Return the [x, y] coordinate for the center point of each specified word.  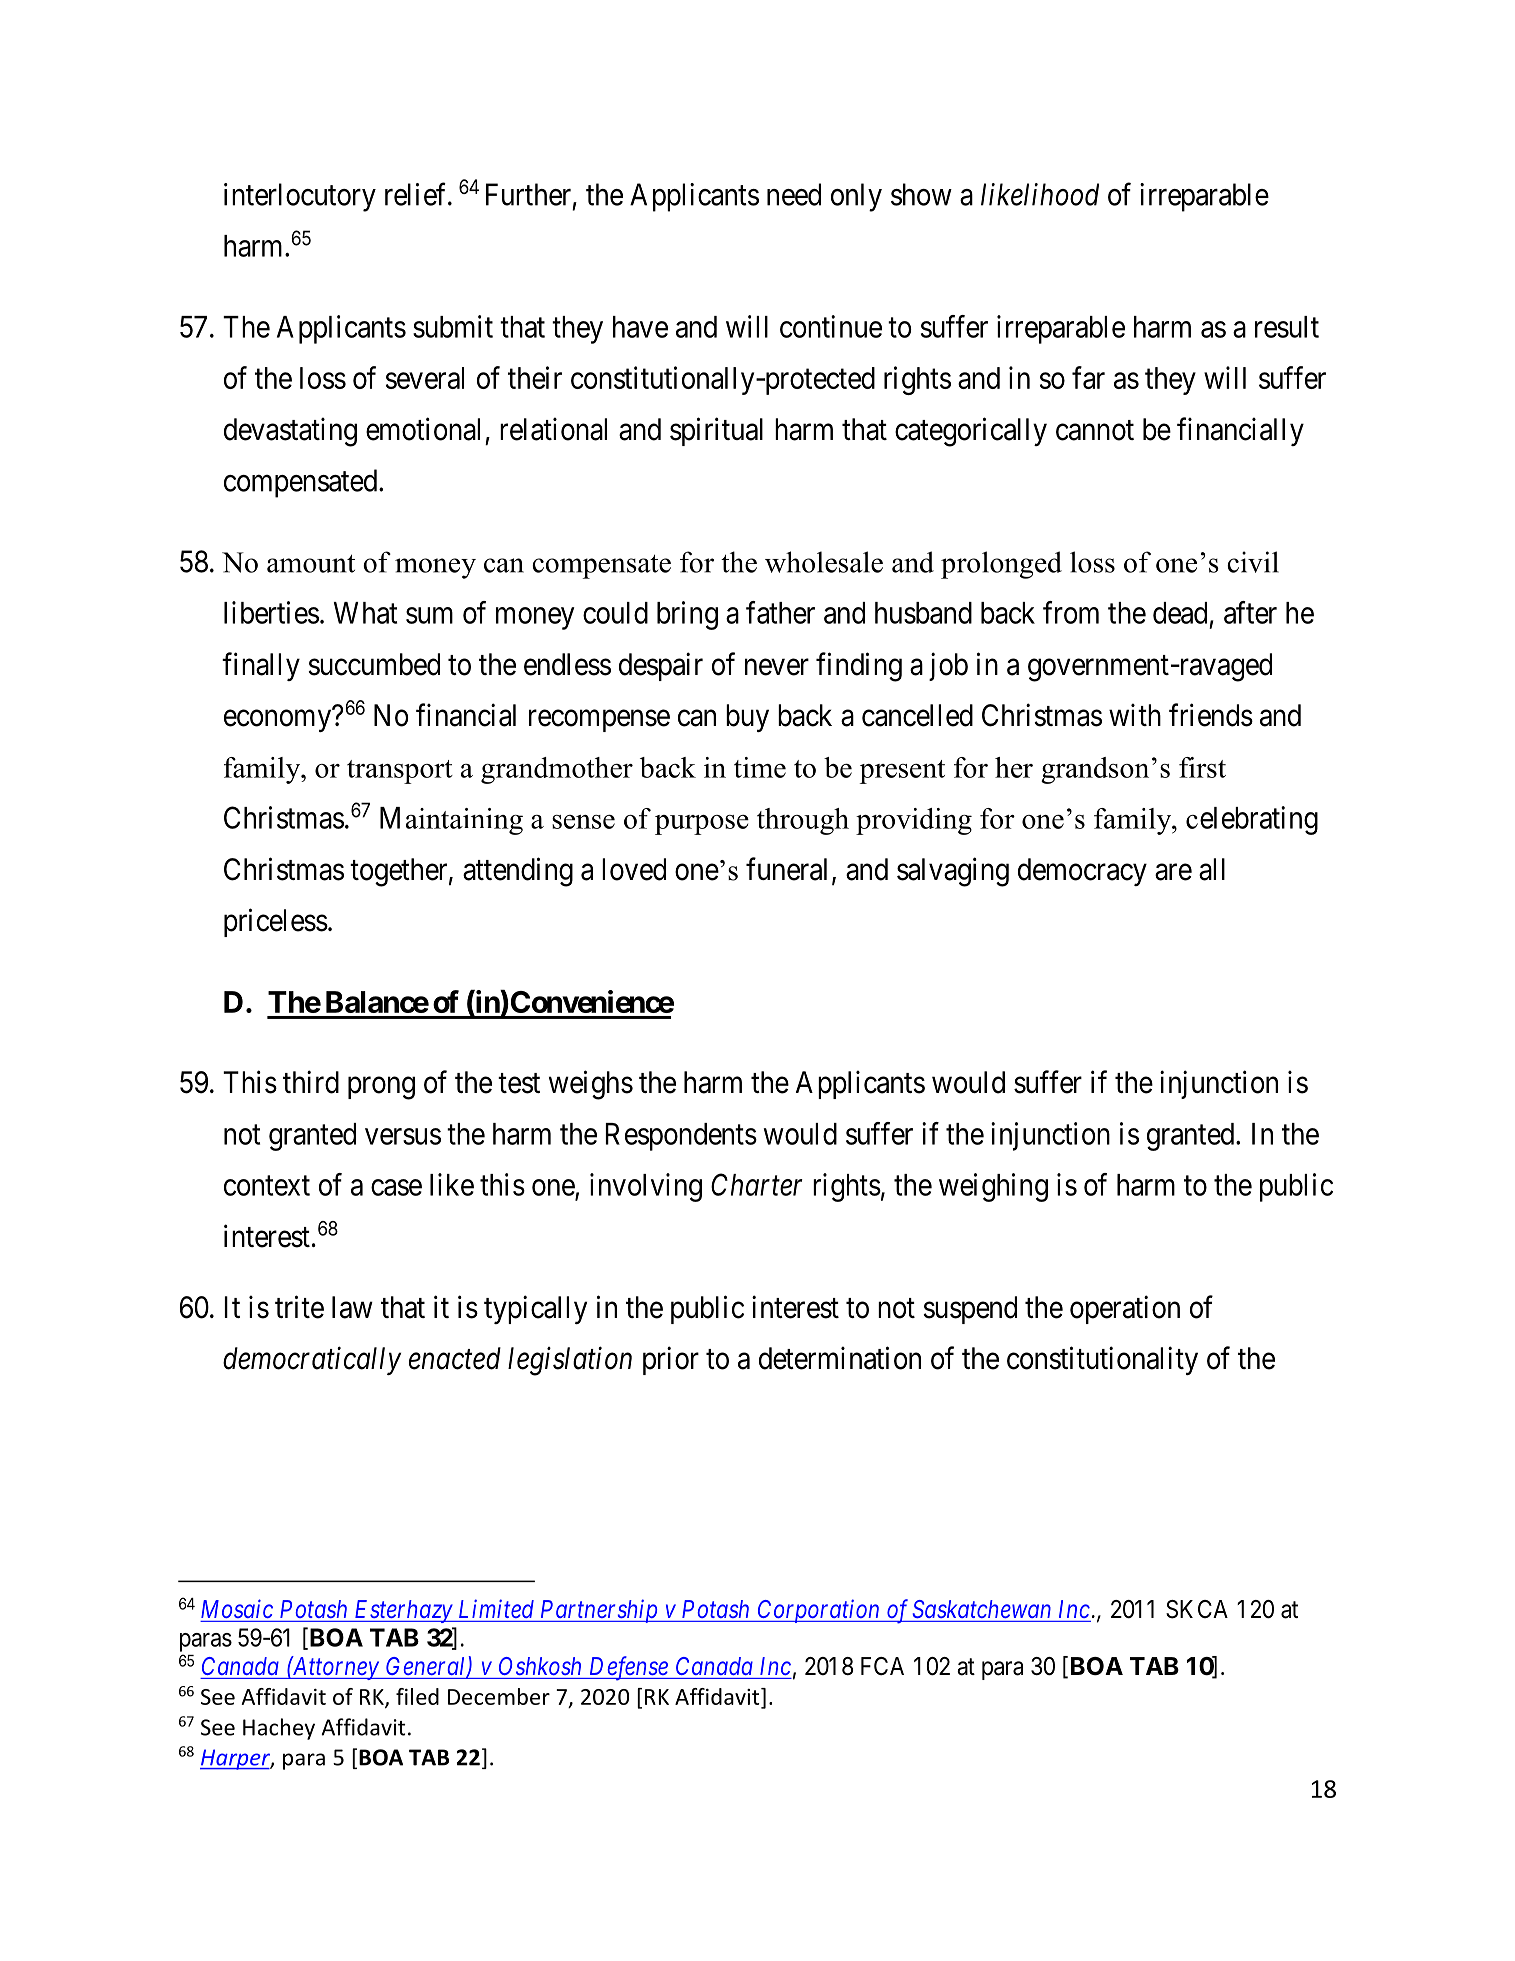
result [1287, 327]
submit [453, 326]
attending [518, 872]
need [794, 194]
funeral [786, 869]
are [1173, 872]
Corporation [819, 1611]
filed [417, 1696]
